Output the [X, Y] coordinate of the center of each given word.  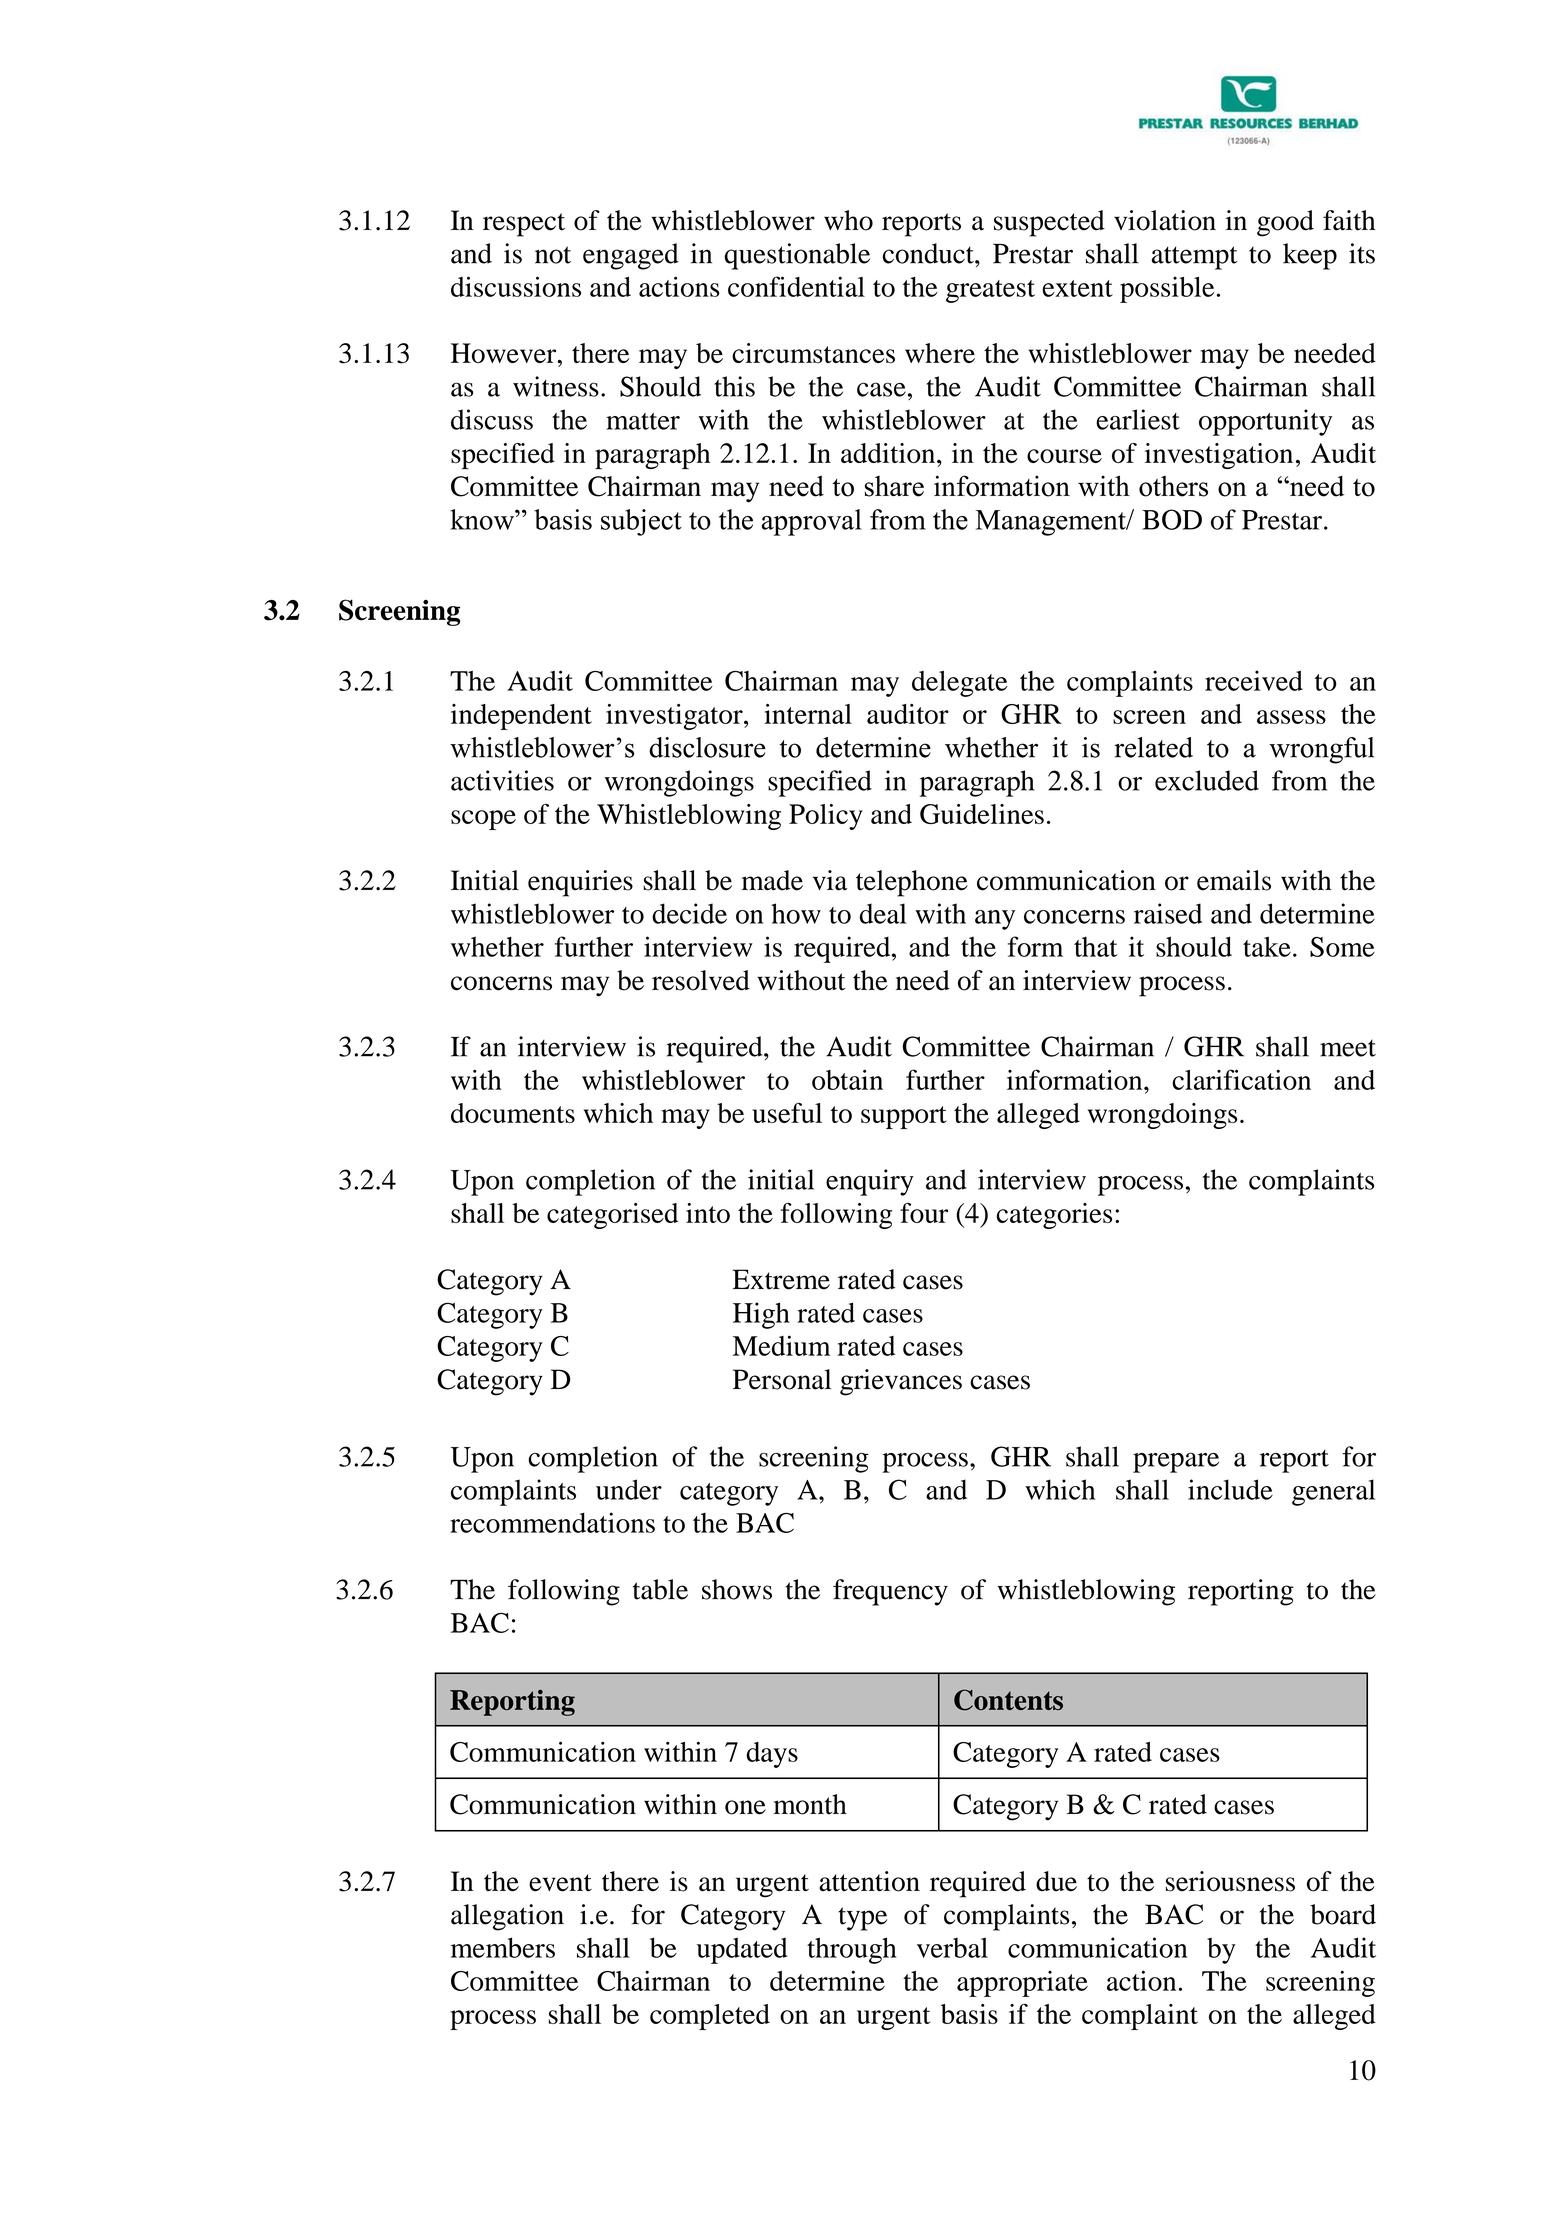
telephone [912, 883]
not [553, 255]
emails [1234, 880]
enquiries [580, 883]
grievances [901, 1382]
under [629, 1489]
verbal [952, 1947]
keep [1310, 256]
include [1230, 1489]
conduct [929, 253]
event [560, 1883]
